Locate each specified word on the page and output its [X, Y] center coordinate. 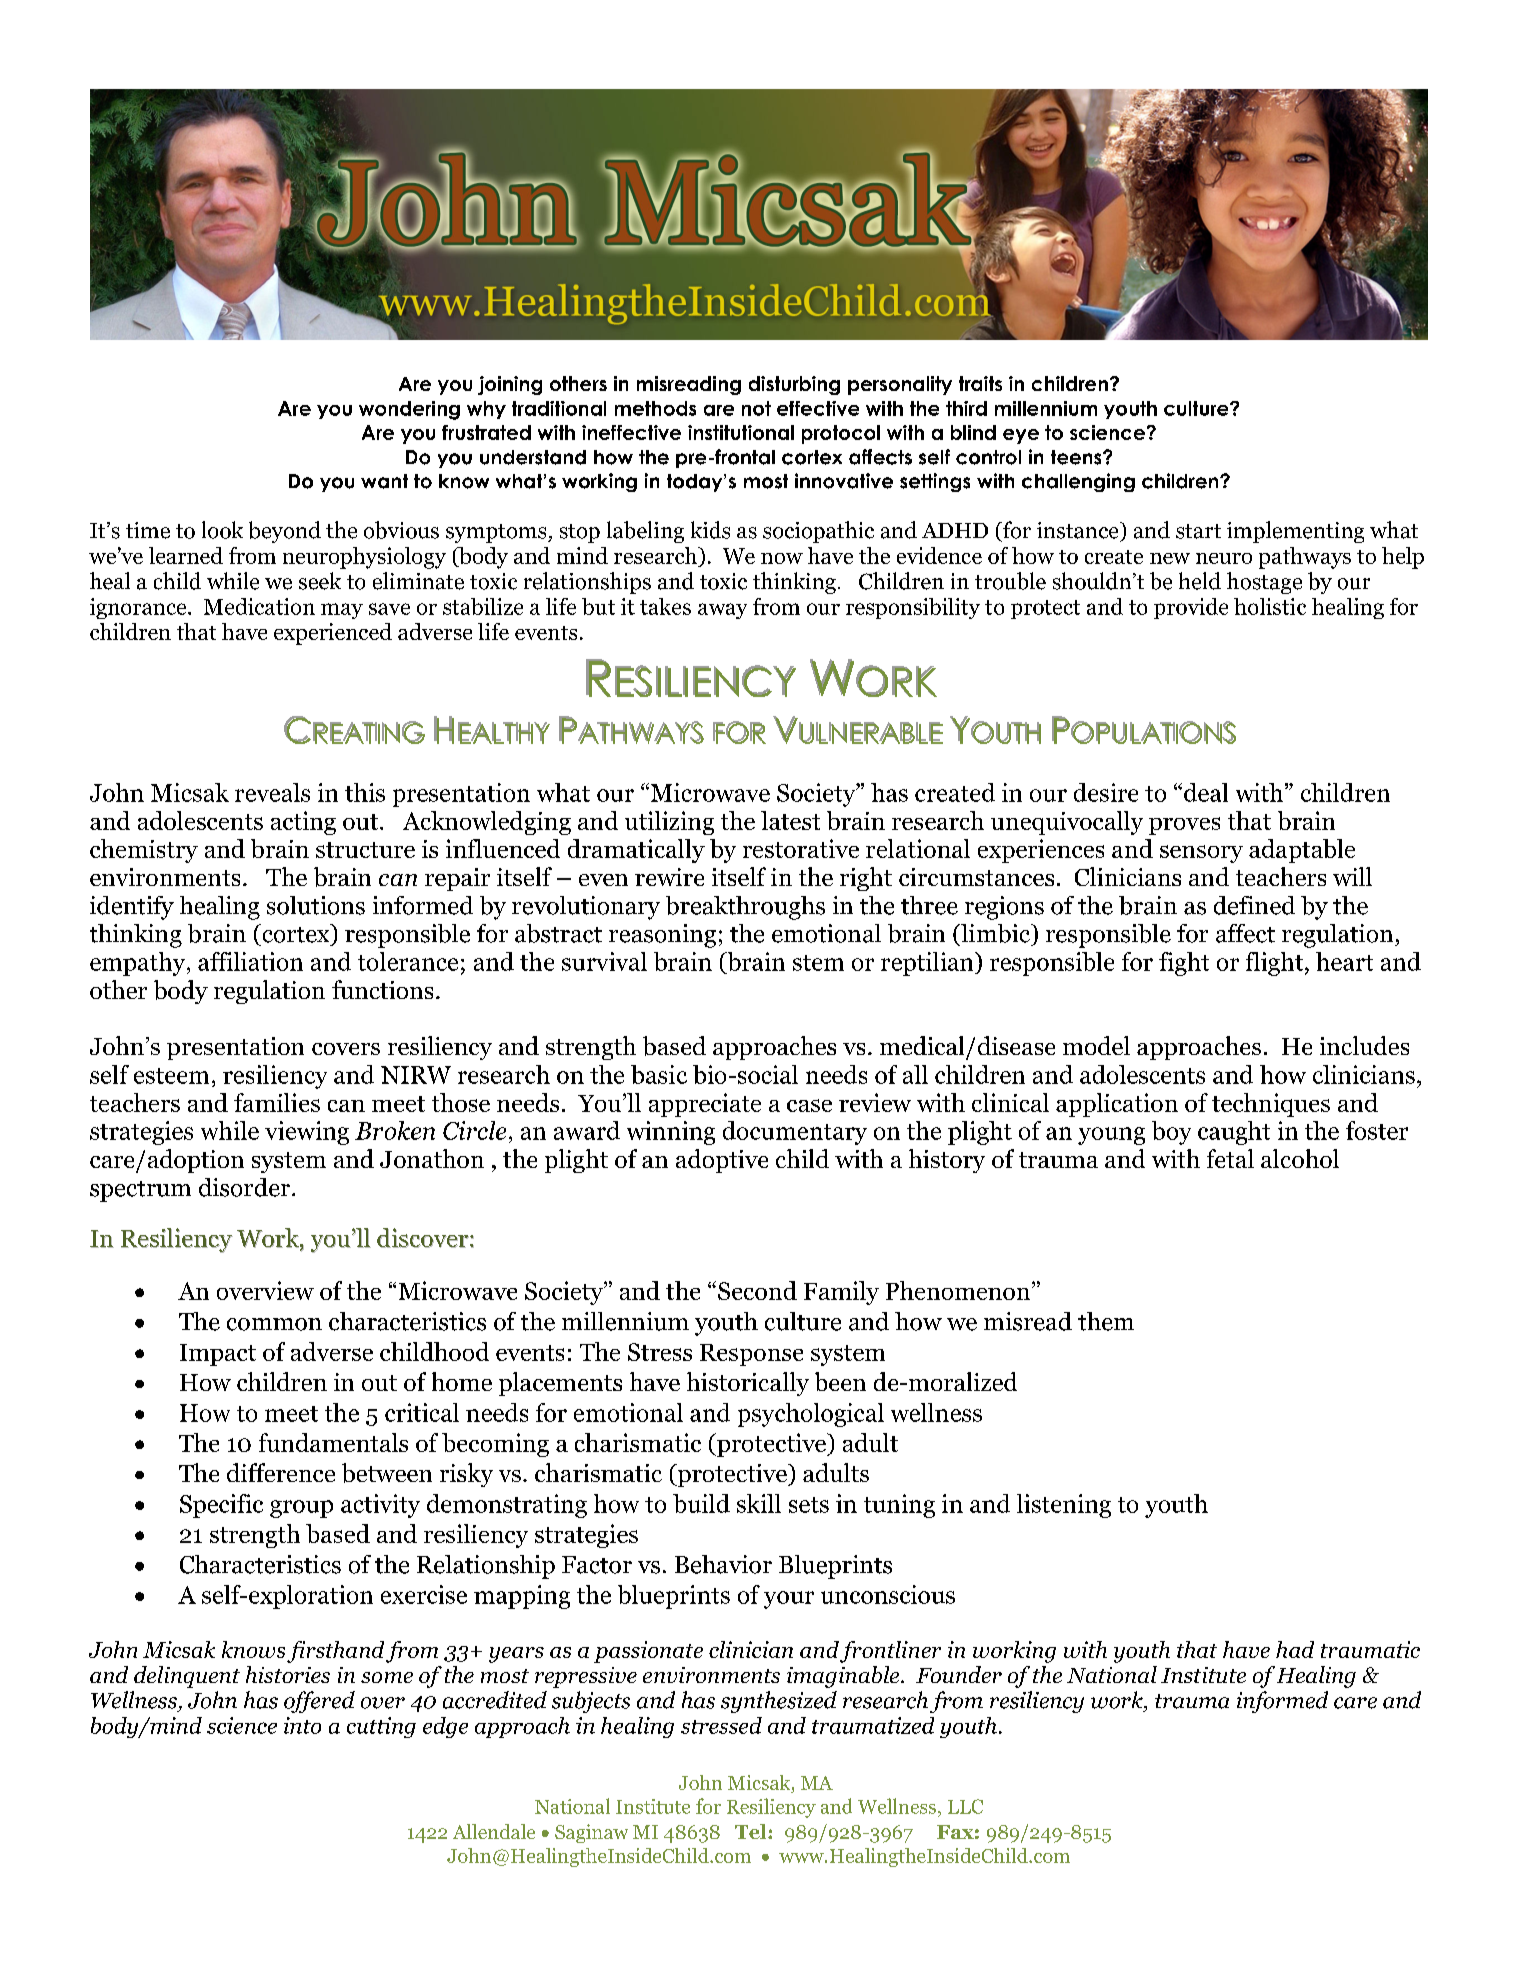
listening [1064, 1506]
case [809, 1105]
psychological [811, 1415]
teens [1077, 457]
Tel [752, 1831]
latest [790, 820]
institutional [741, 432]
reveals [272, 792]
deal [1206, 792]
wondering [409, 410]
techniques [1271, 1105]
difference [281, 1472]
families [277, 1102]
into [302, 1725]
